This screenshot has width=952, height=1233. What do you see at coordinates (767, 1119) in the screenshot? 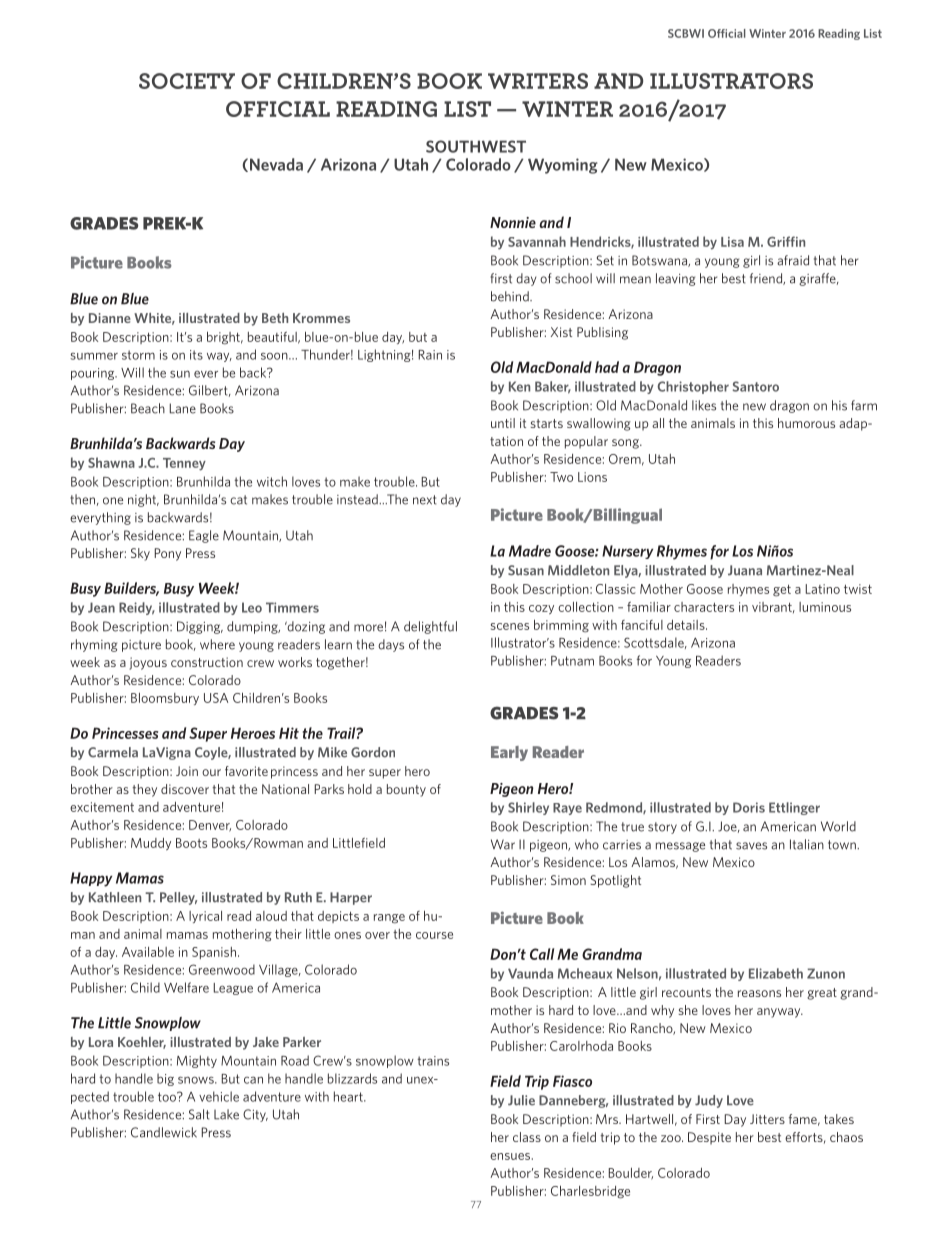
I see `Jitters` at bounding box center [767, 1119].
